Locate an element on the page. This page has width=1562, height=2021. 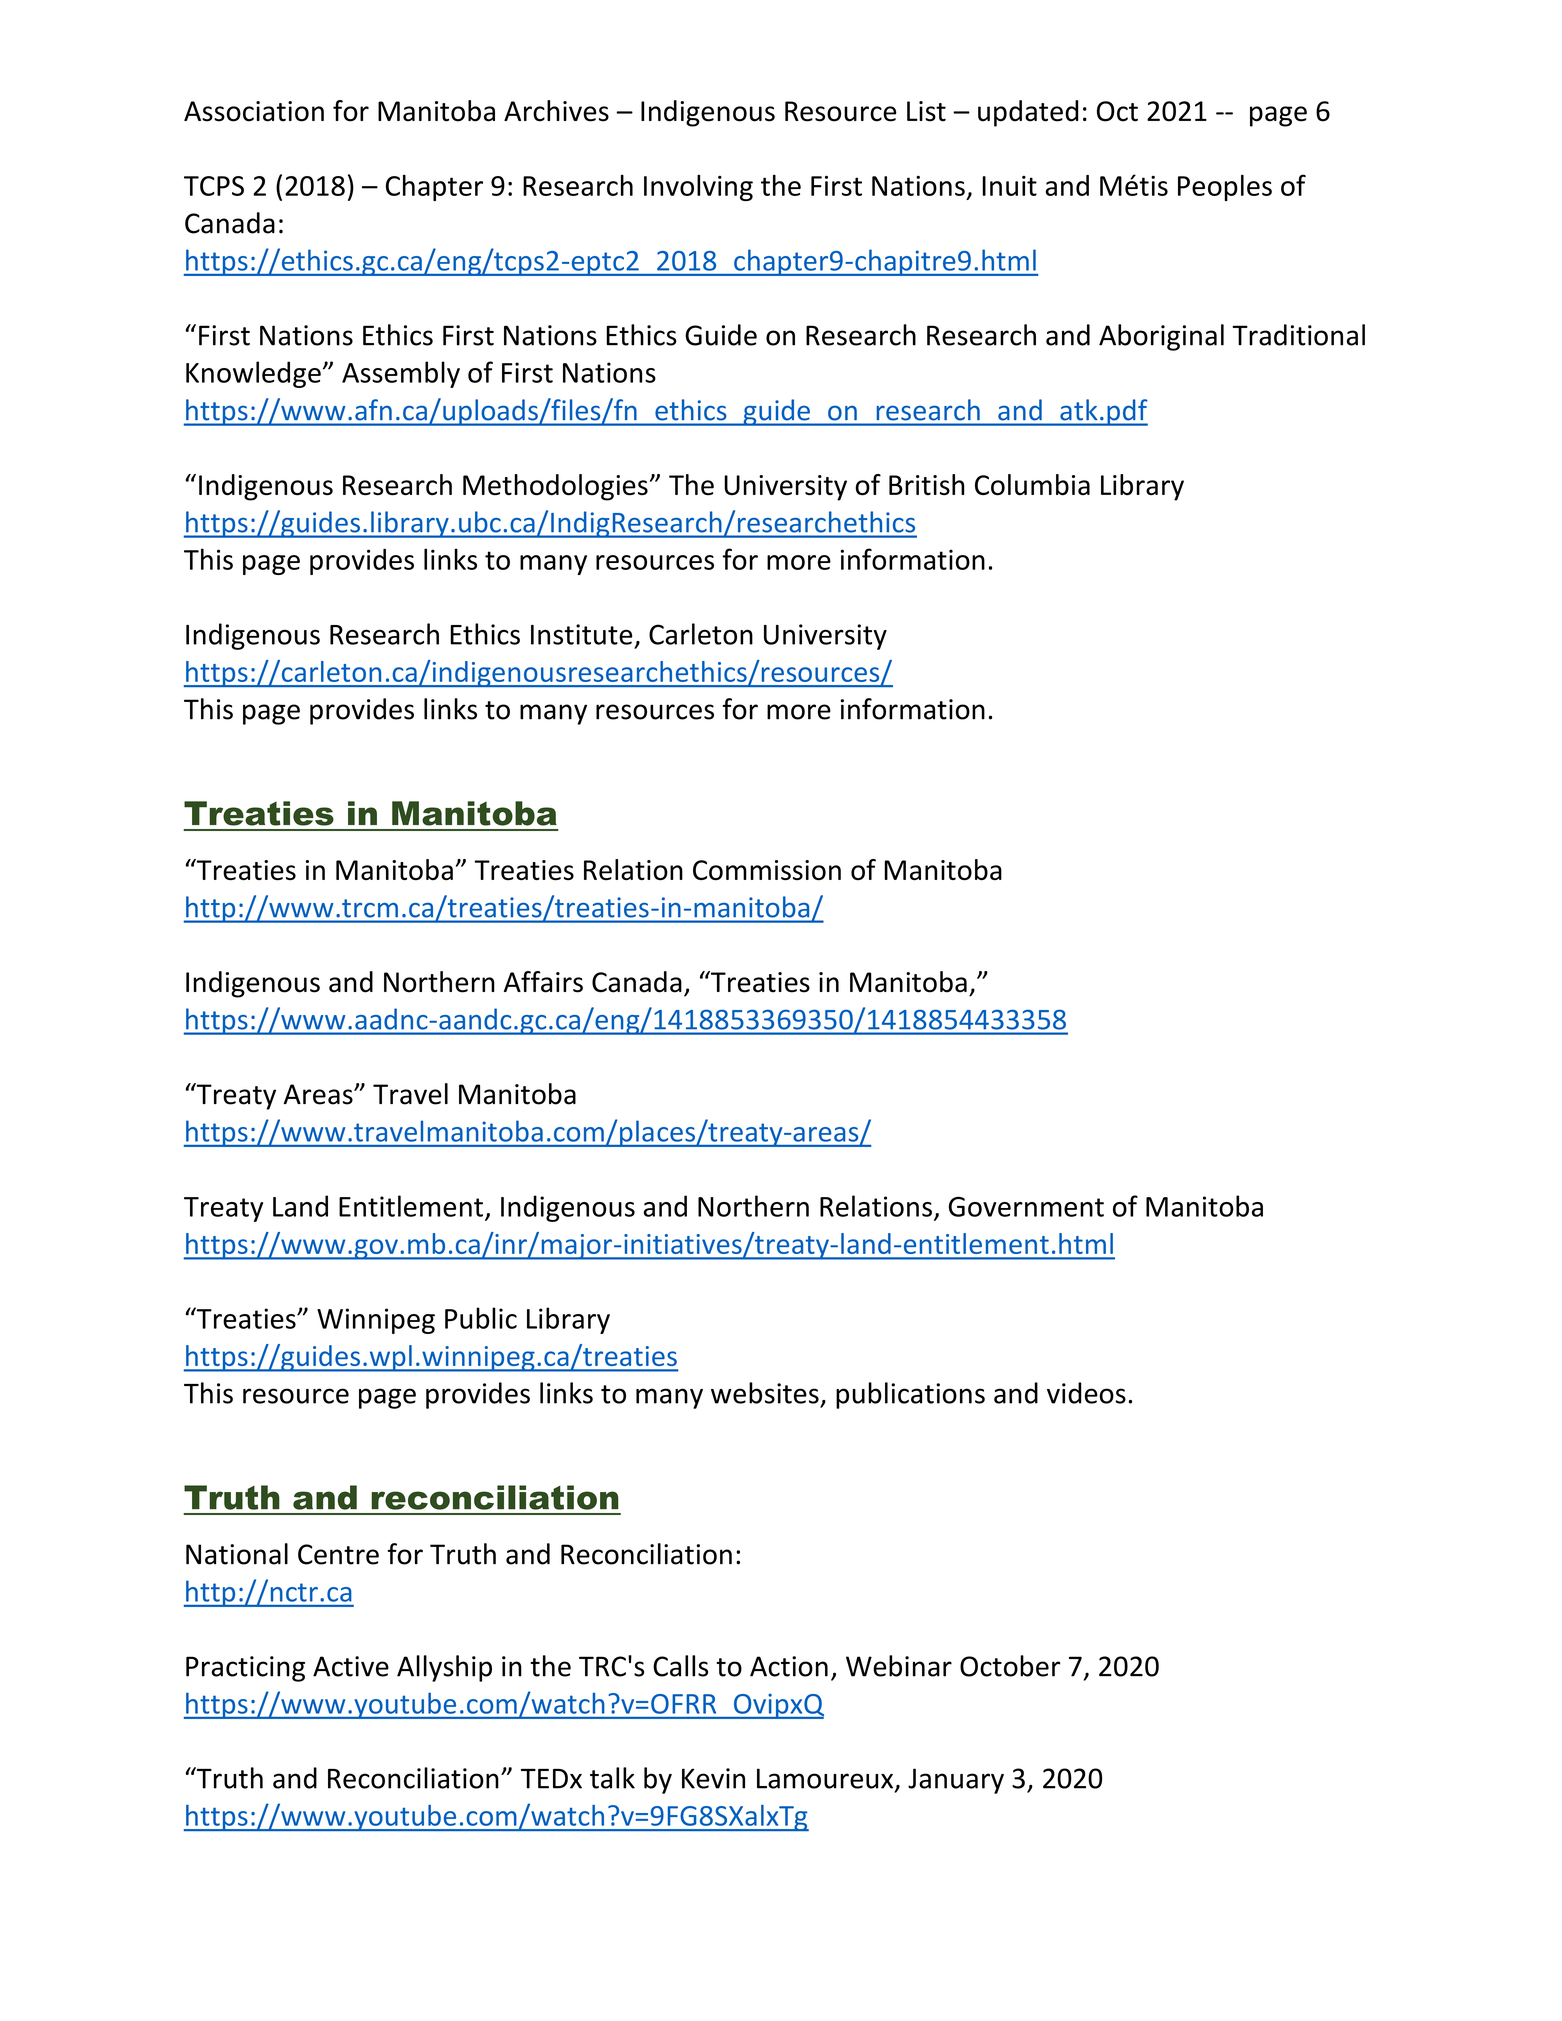
websites is located at coordinates (765, 1393).
